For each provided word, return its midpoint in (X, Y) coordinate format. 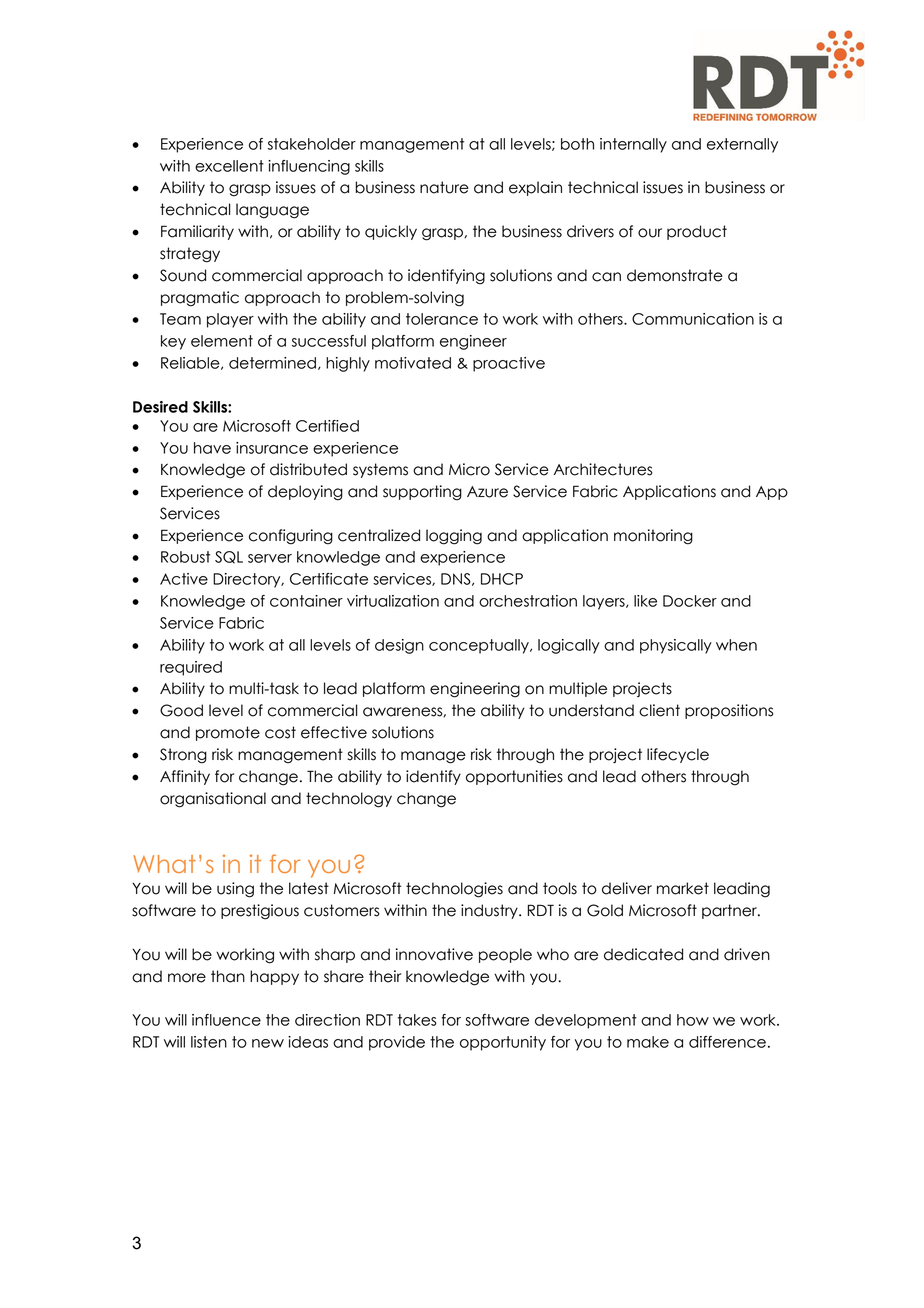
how (693, 1020)
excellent (229, 166)
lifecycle (678, 755)
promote (228, 733)
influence (226, 1020)
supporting (422, 493)
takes (417, 1020)
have (212, 448)
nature (444, 187)
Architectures (603, 469)
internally (633, 145)
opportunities (514, 777)
